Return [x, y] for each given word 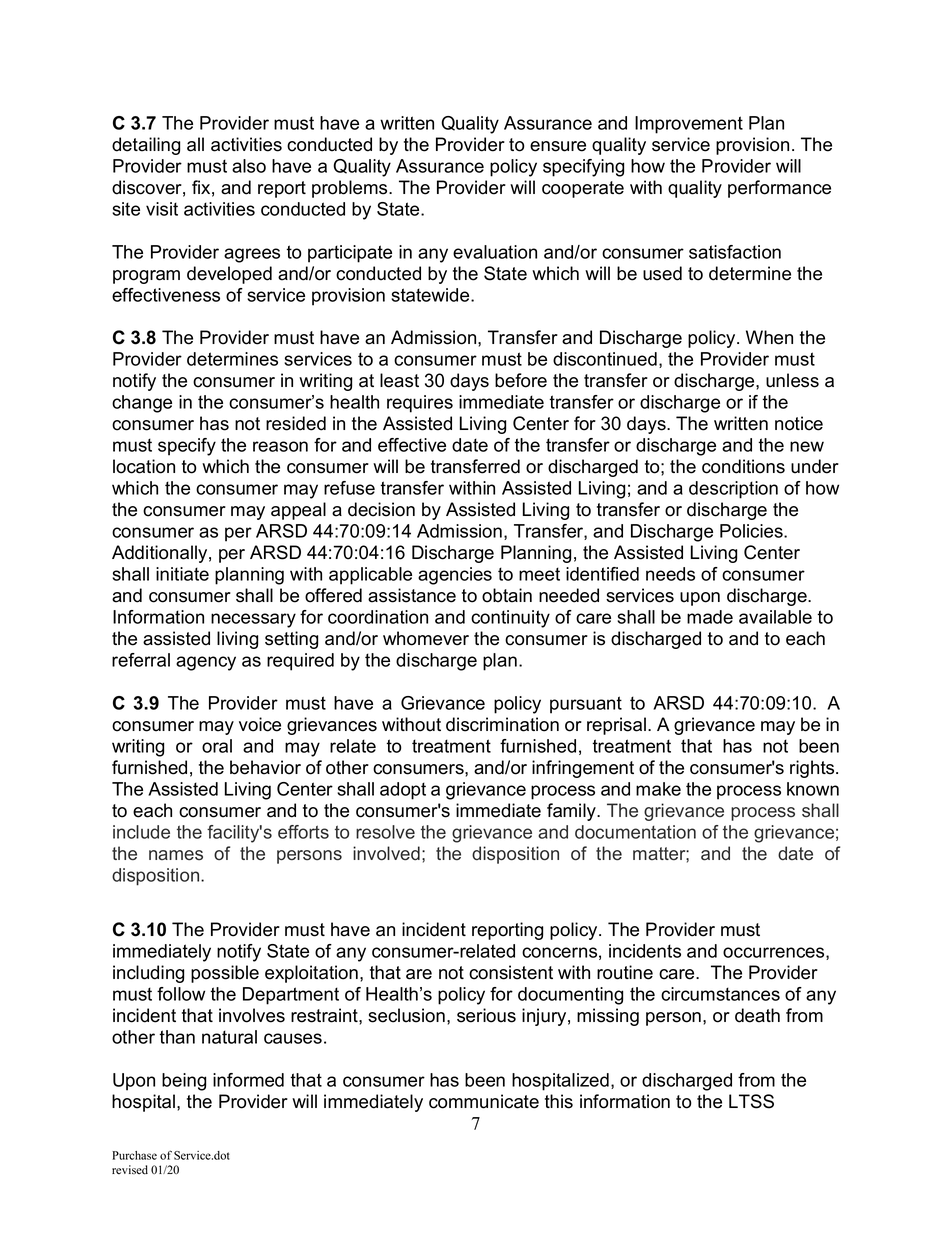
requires [420, 404]
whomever [426, 638]
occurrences [775, 953]
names [176, 855]
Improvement [689, 125]
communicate [484, 1101]
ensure [558, 146]
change [142, 404]
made [710, 617]
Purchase [134, 1155]
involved [386, 853]
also [249, 166]
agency [206, 663]
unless [792, 380]
